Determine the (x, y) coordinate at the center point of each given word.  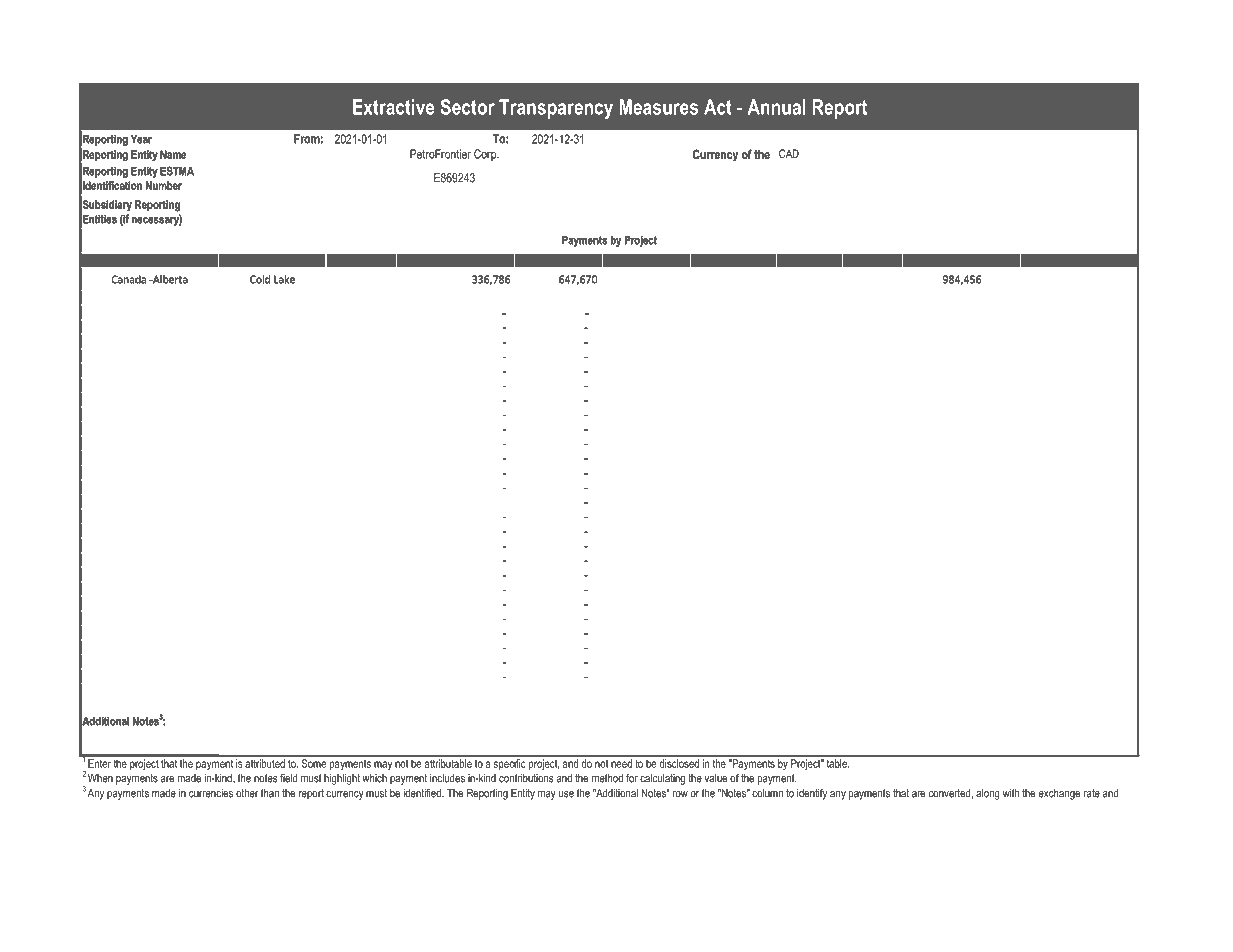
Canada (129, 279)
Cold (260, 279)
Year (141, 139)
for (632, 778)
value (715, 778)
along (988, 794)
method (607, 778)
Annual (776, 107)
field (288, 778)
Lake (284, 279)
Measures (659, 107)
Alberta (169, 279)
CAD (789, 153)
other (247, 793)
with (1011, 793)
